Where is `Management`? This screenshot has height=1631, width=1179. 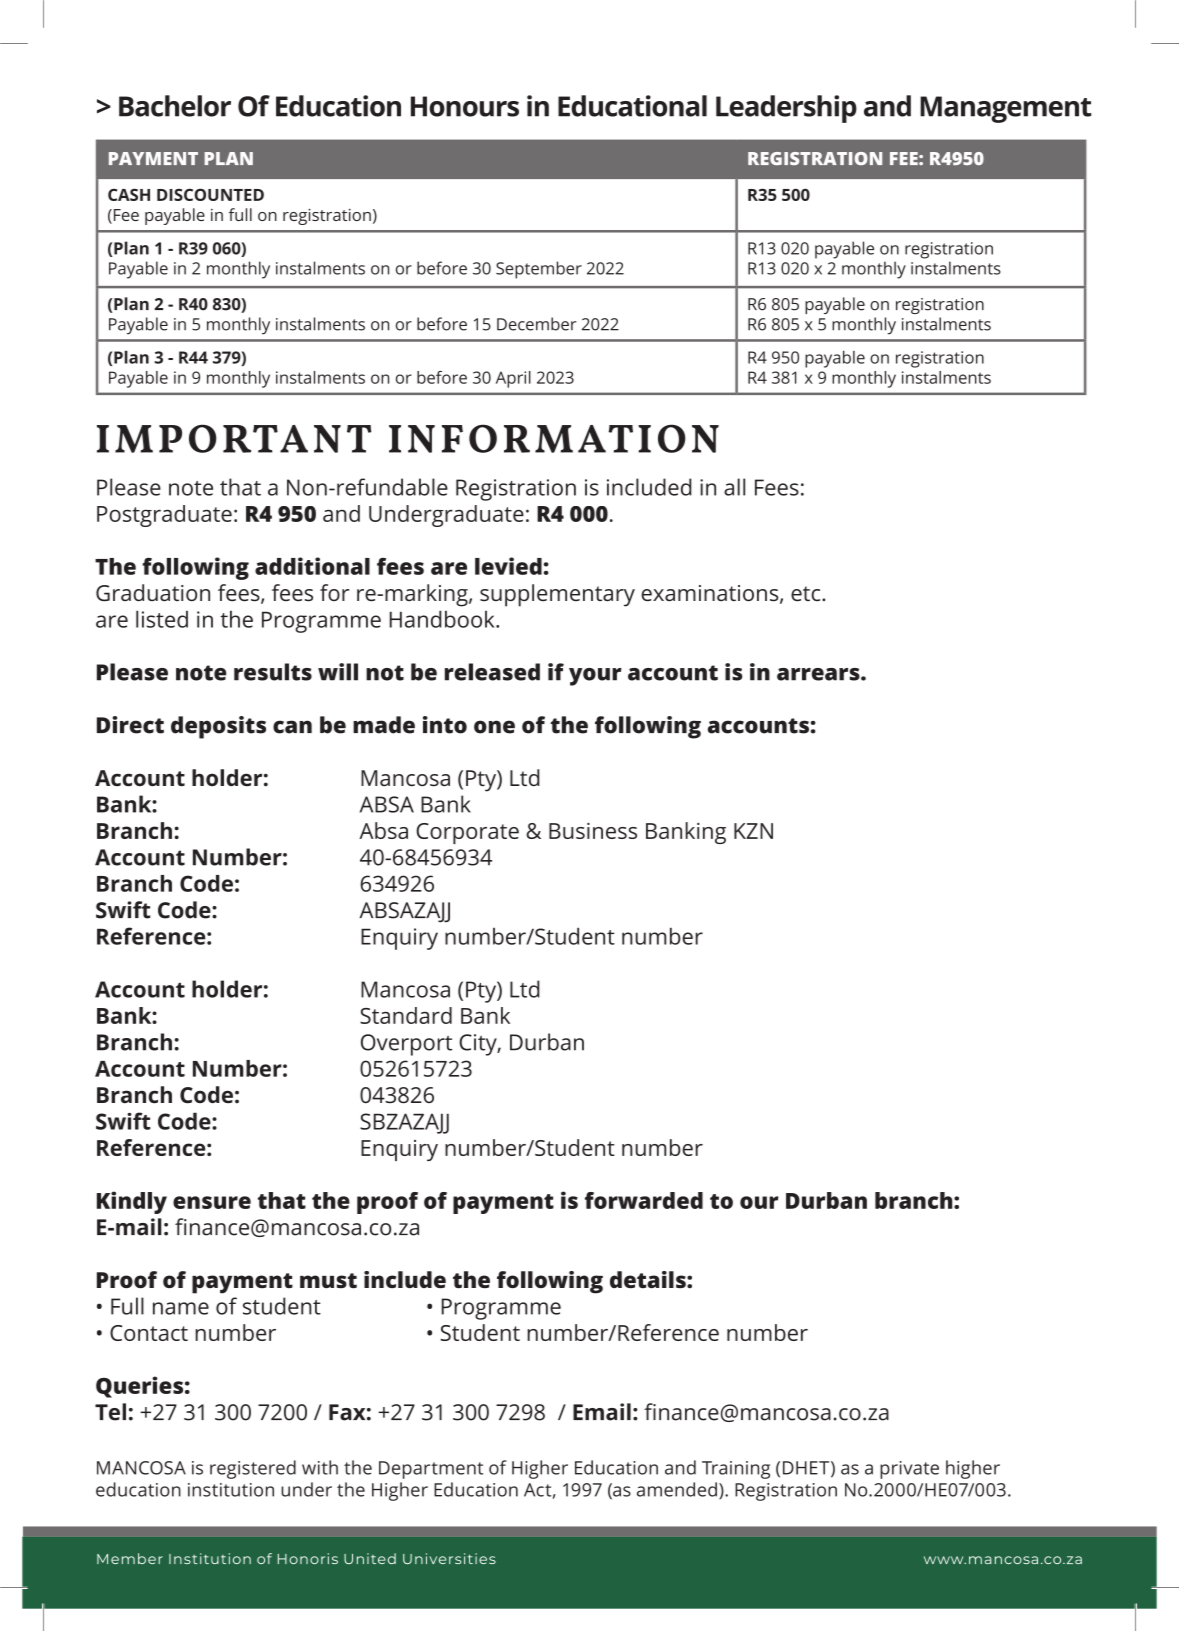 Management is located at coordinates (1005, 109).
